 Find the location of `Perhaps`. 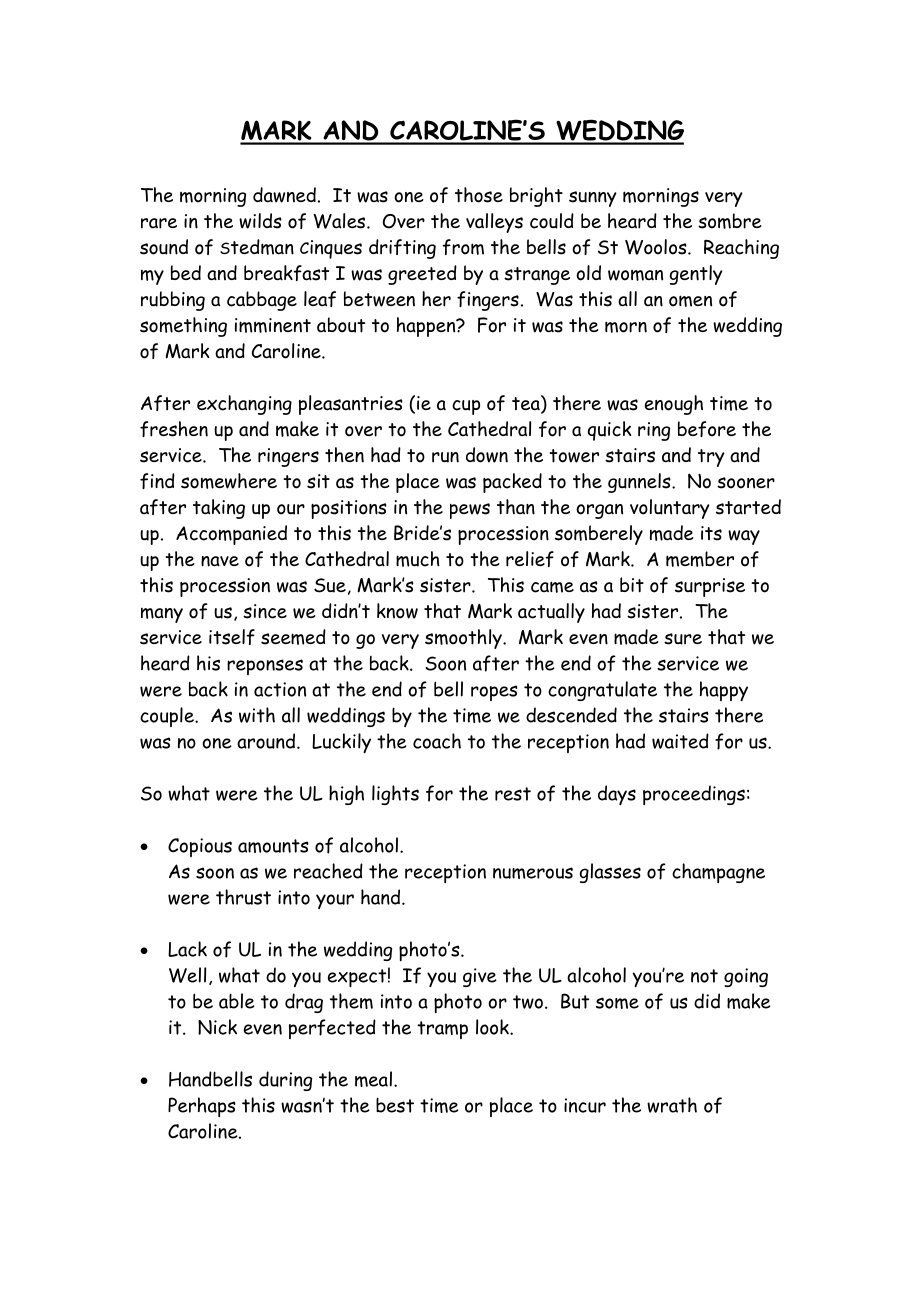

Perhaps is located at coordinates (202, 1107).
